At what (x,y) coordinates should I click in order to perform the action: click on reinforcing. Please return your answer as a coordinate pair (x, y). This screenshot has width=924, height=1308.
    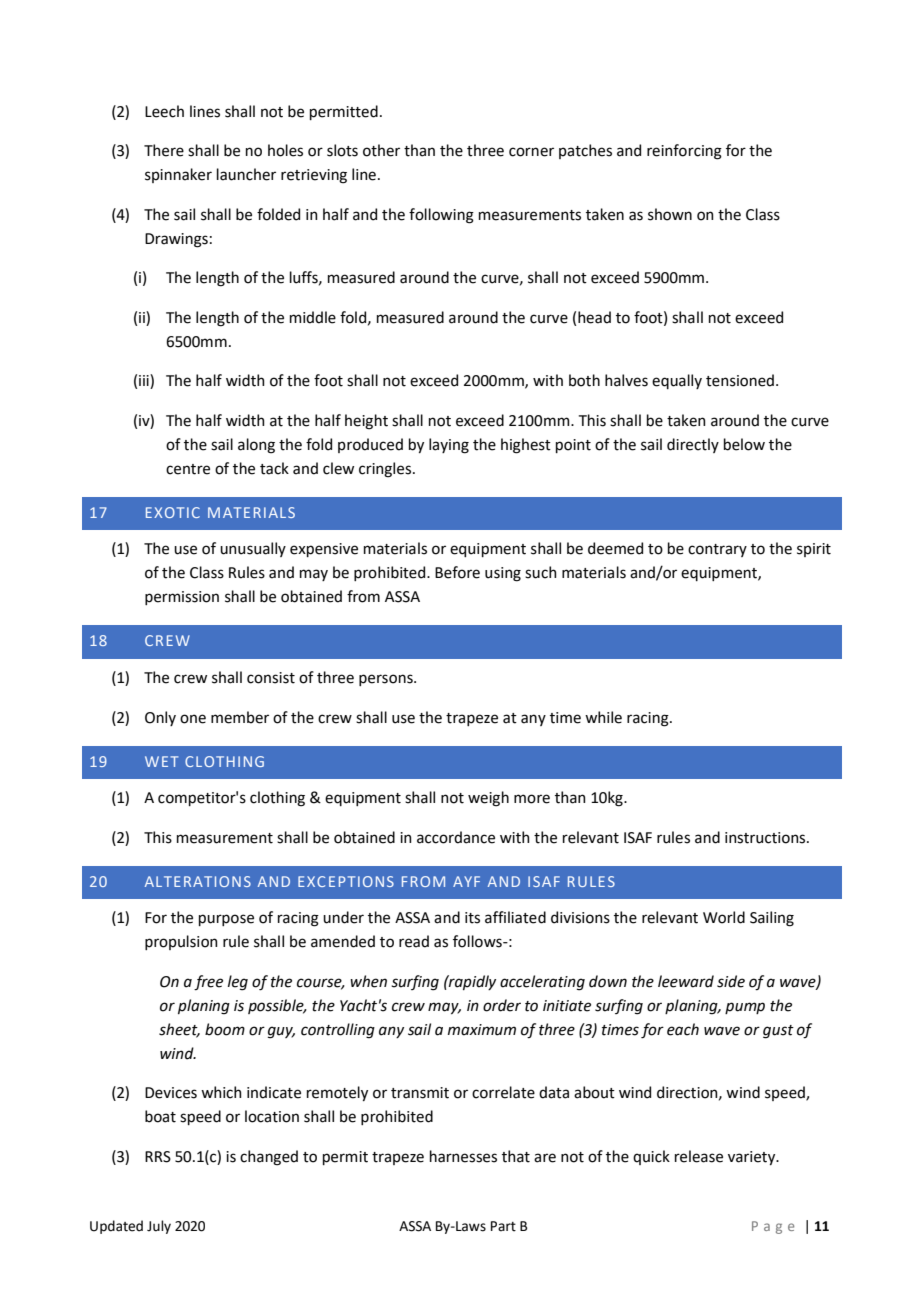
    Looking at the image, I should click on (684, 152).
